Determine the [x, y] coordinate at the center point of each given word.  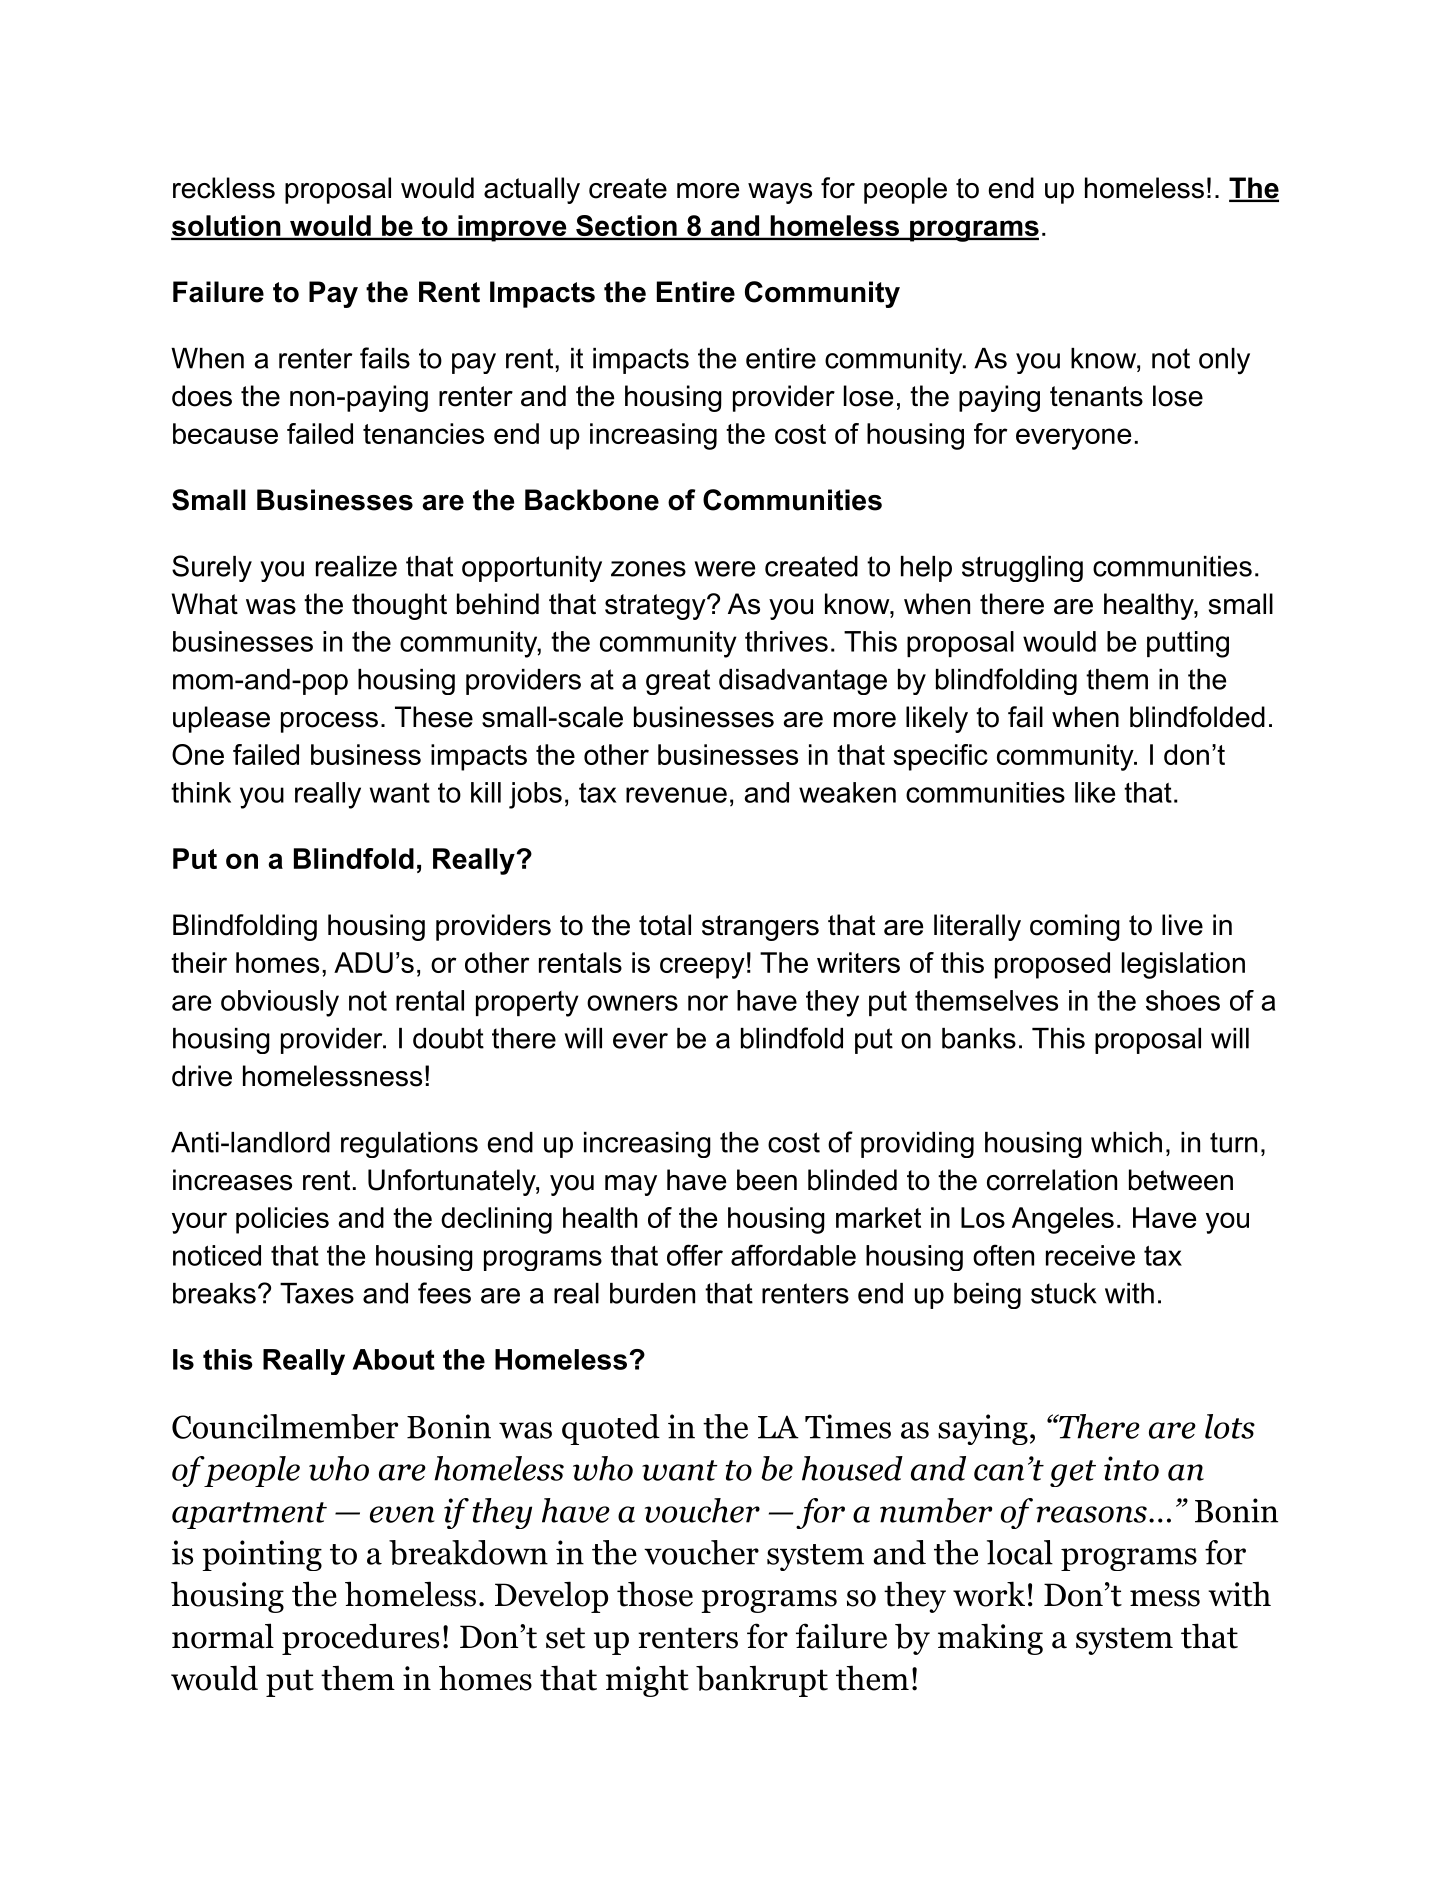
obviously [280, 1003]
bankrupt [762, 1681]
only [1224, 361]
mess [1165, 1598]
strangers [760, 928]
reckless [224, 188]
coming [1075, 927]
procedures [360, 1639]
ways [780, 193]
